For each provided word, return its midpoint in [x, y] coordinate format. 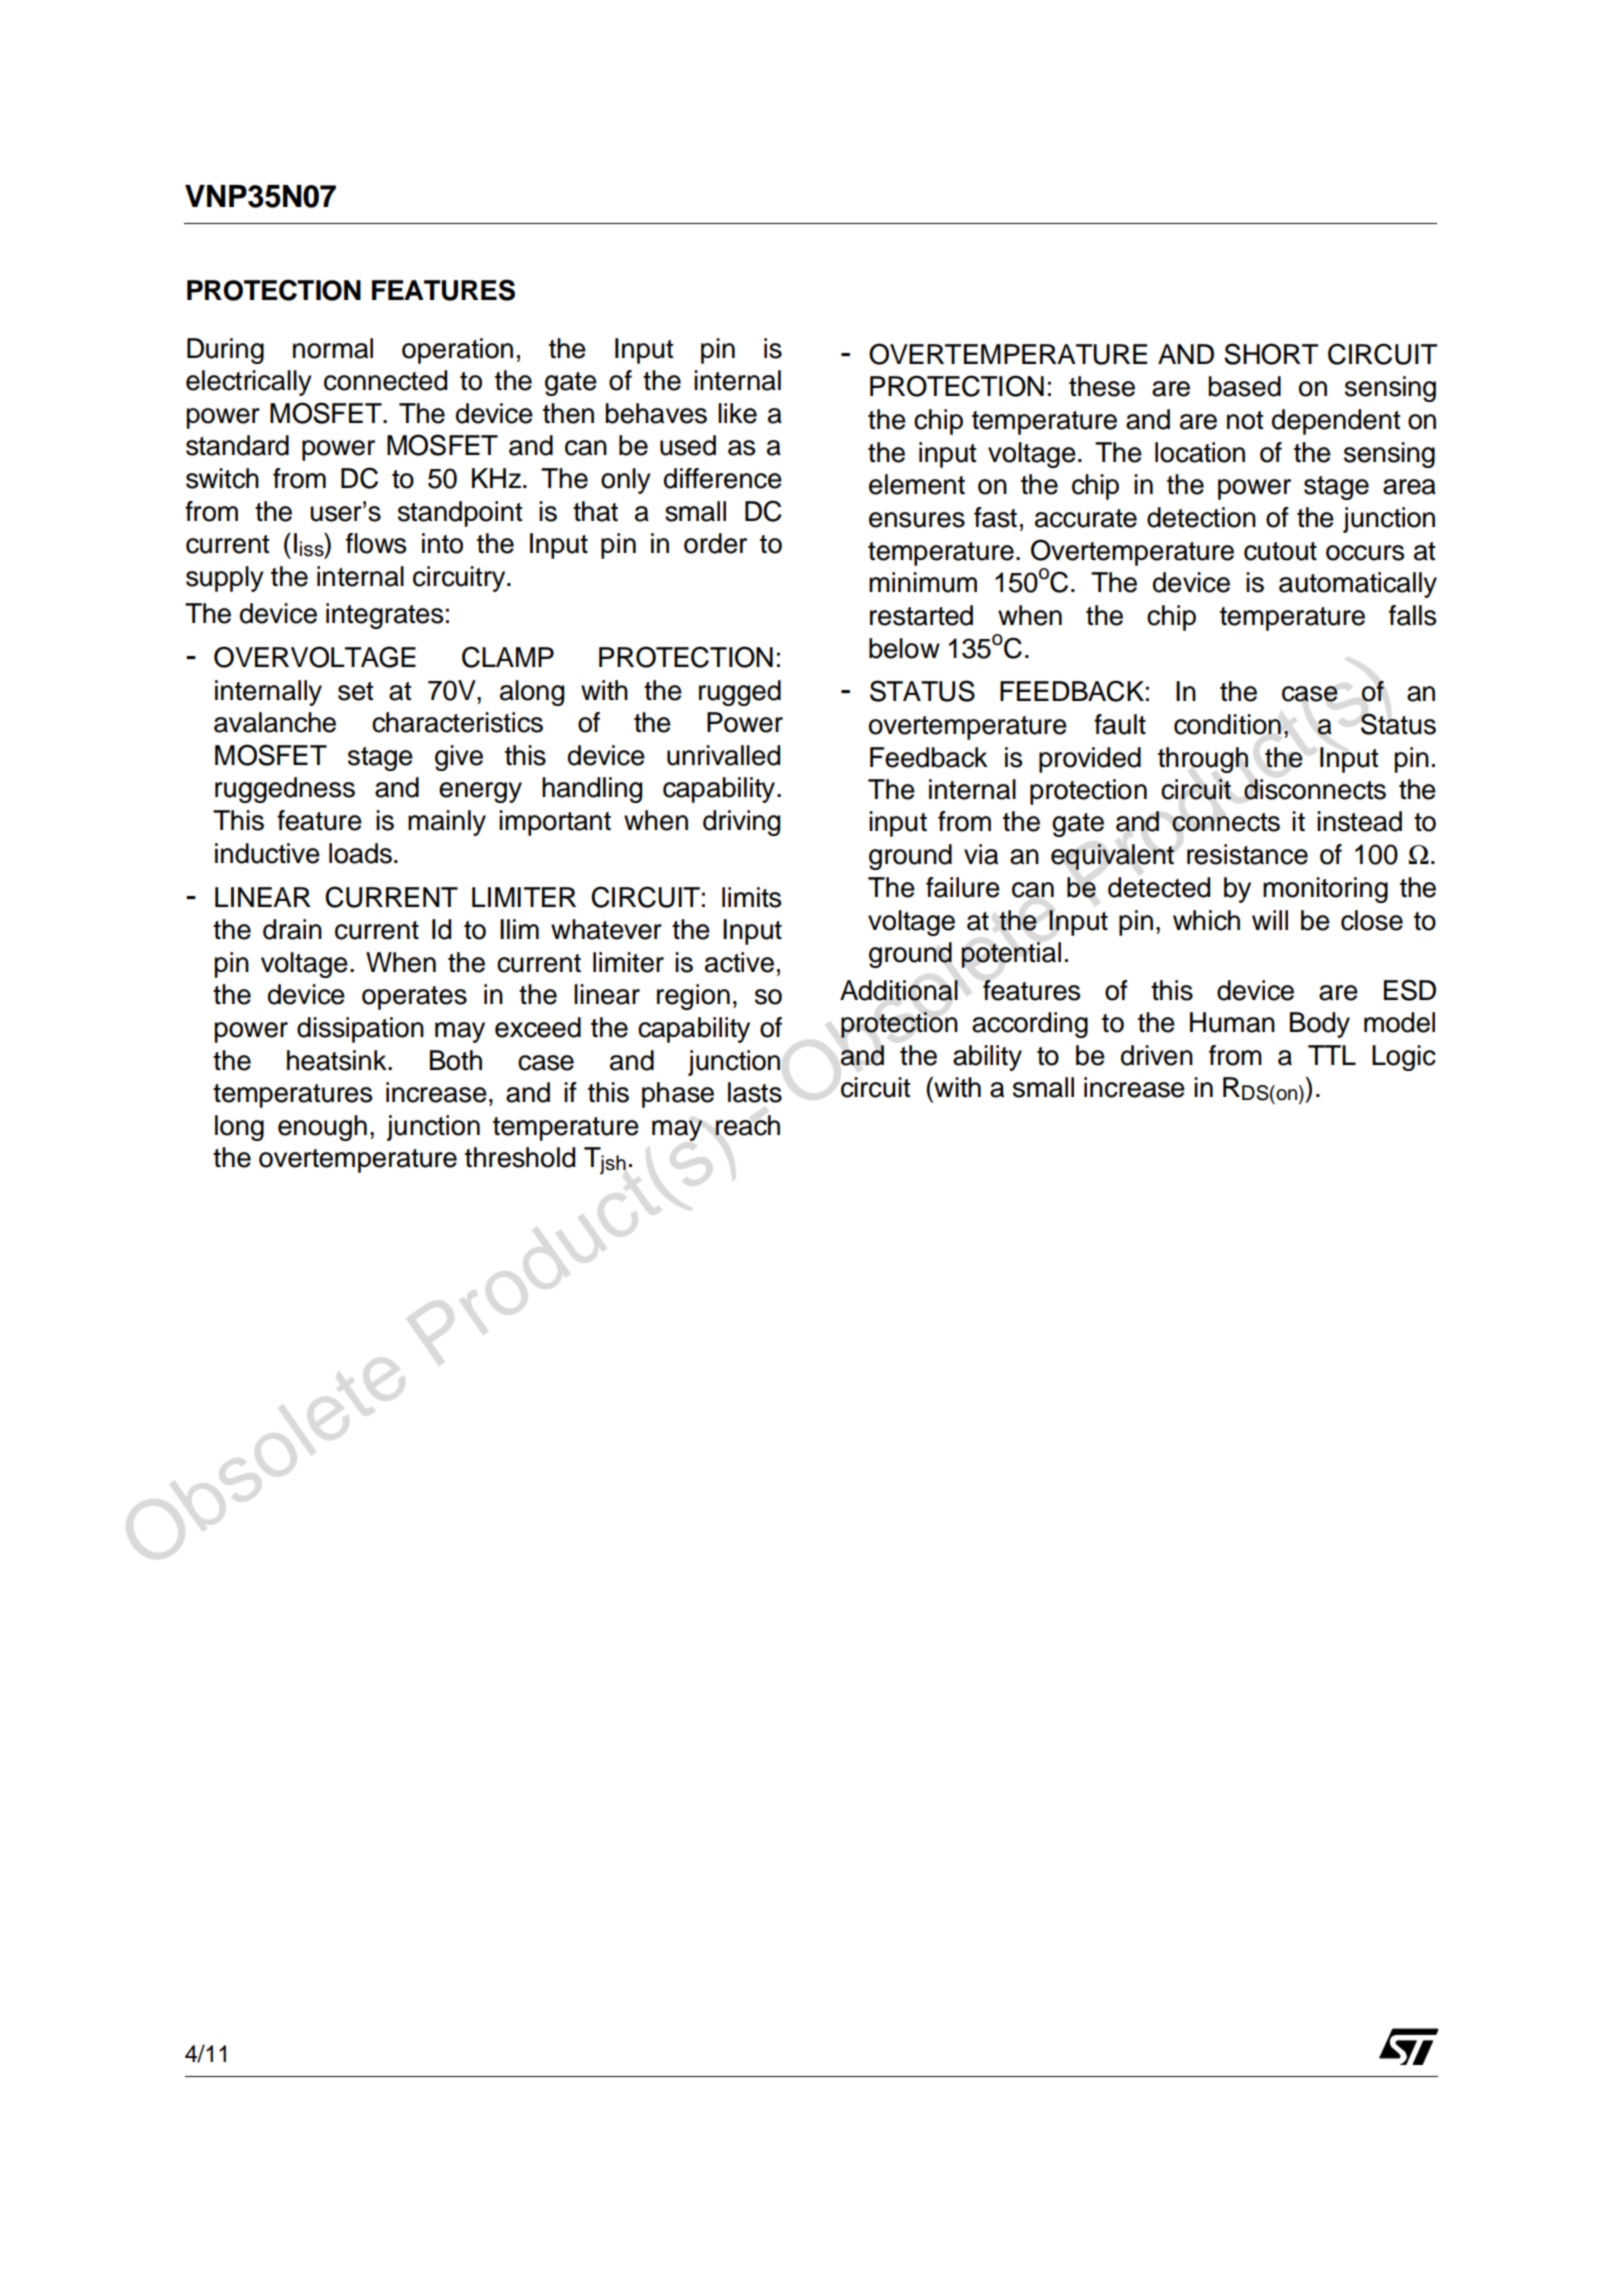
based [1245, 386]
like [737, 413]
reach [747, 1125]
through [1203, 760]
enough [322, 1128]
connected [385, 380]
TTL [1332, 1055]
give [459, 758]
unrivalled [723, 755]
